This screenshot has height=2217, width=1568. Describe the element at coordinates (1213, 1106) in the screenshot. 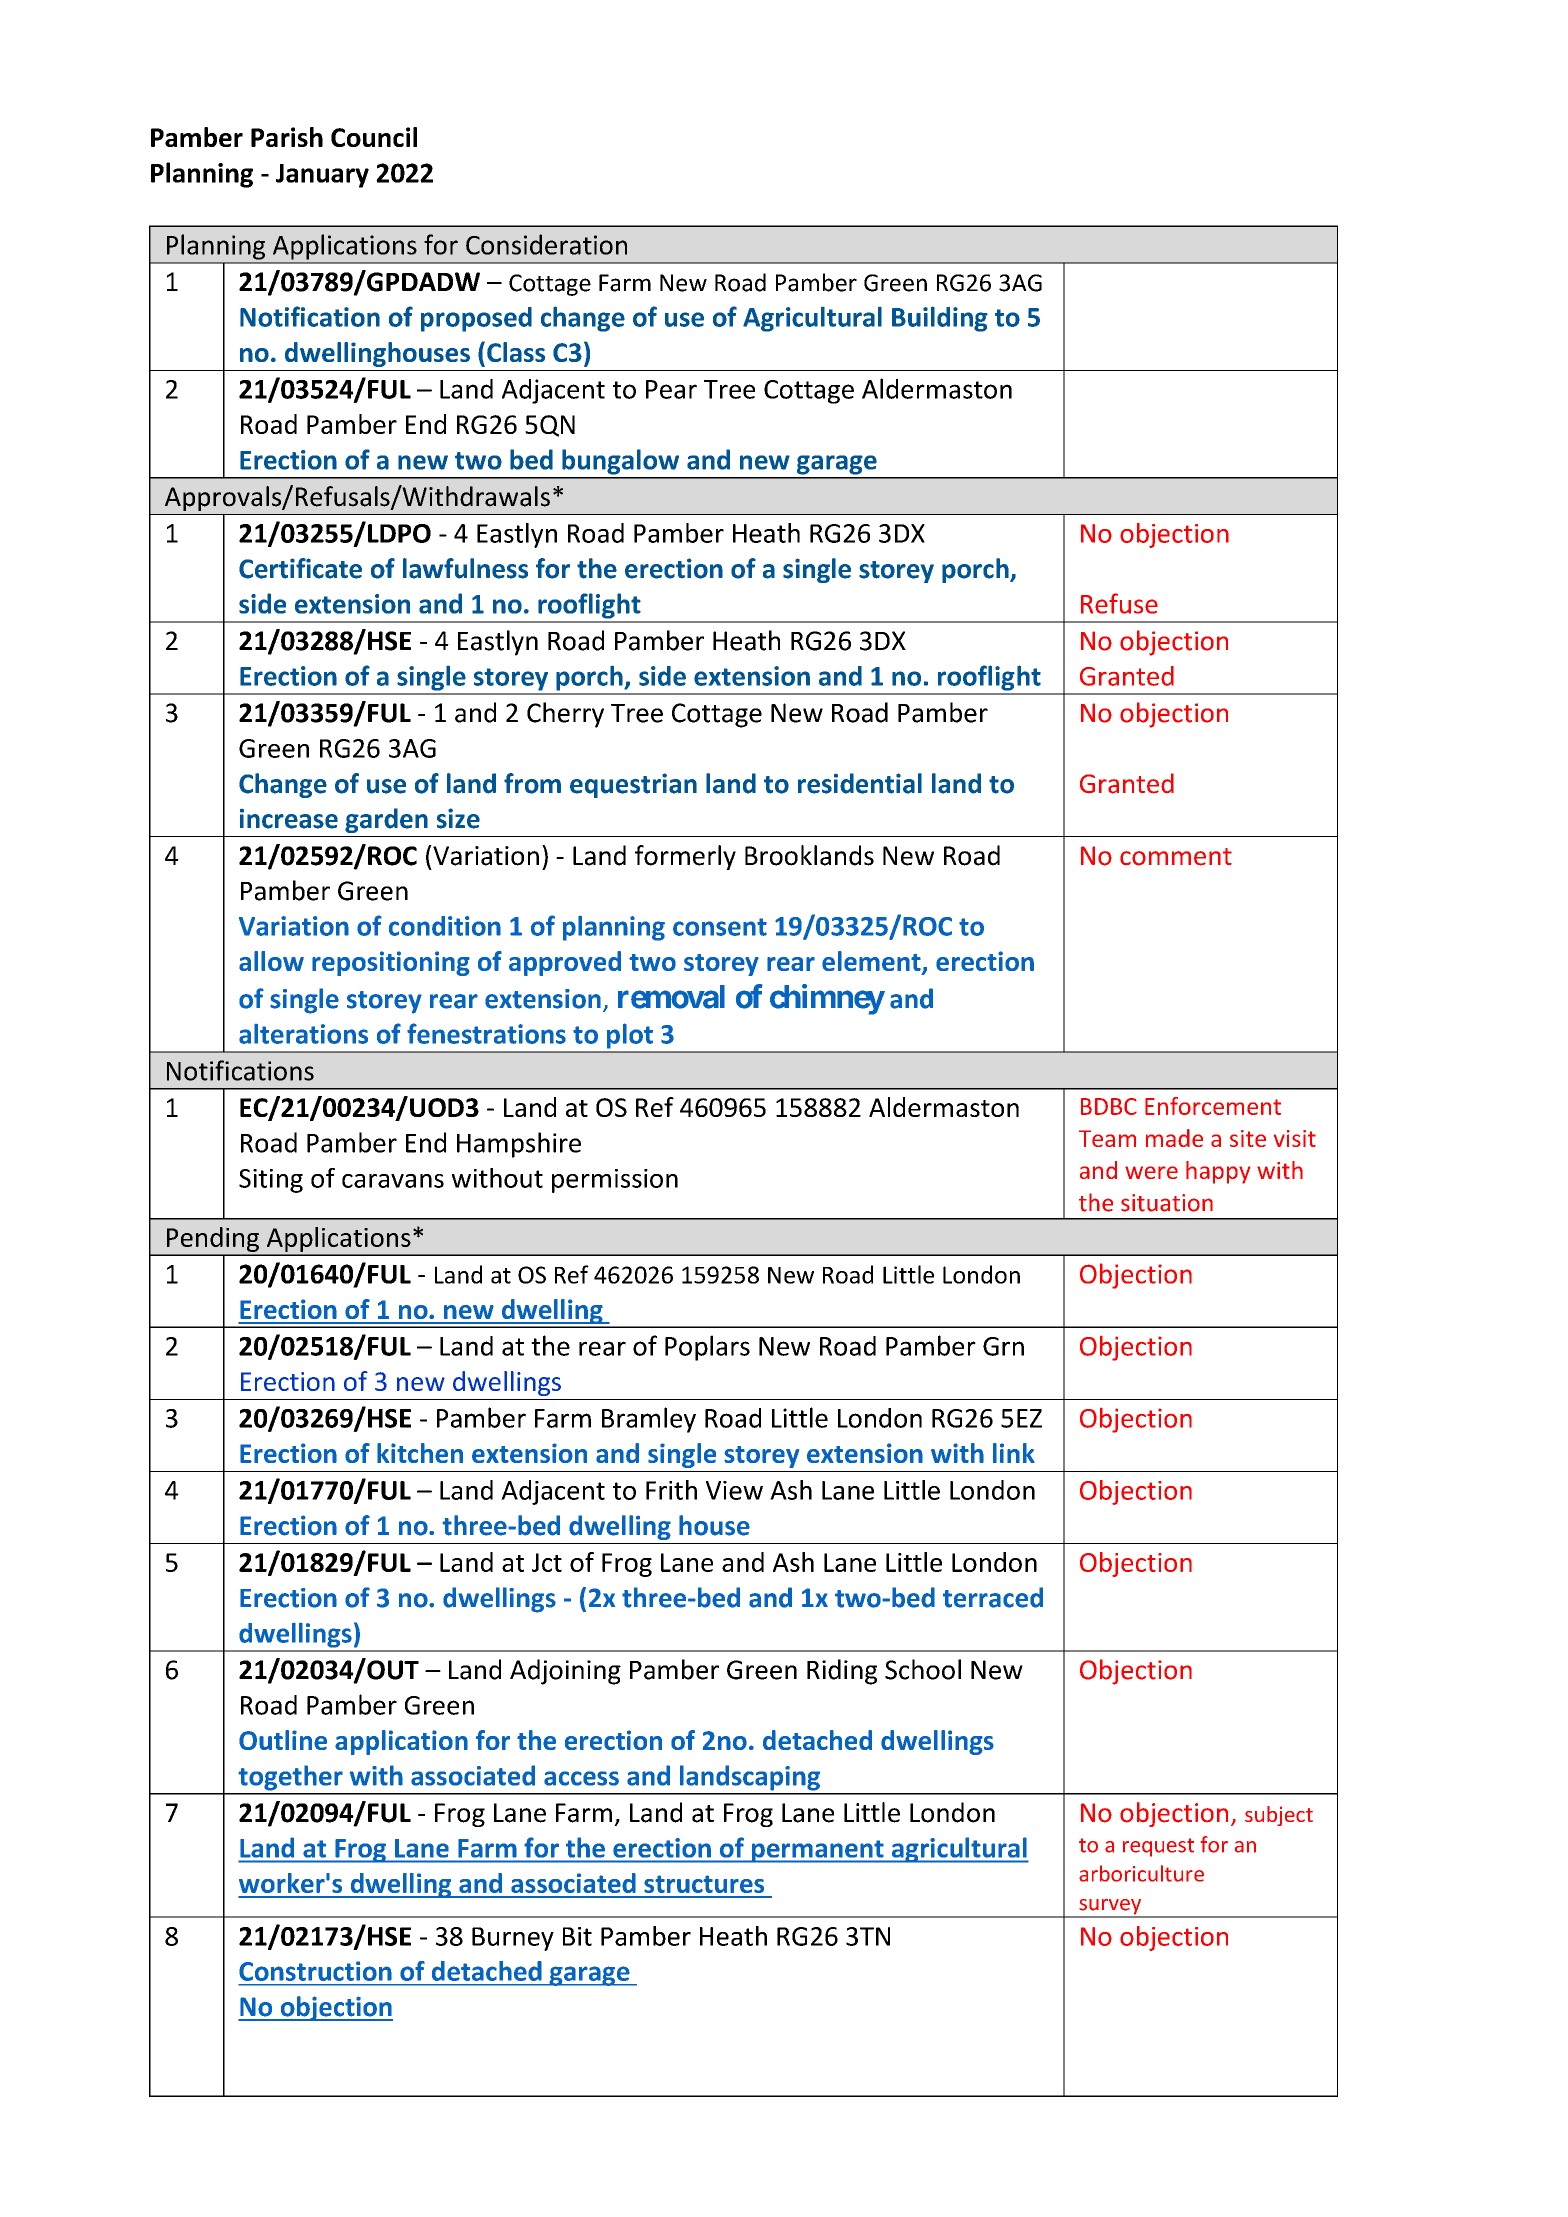

I see `Enforcement` at that location.
